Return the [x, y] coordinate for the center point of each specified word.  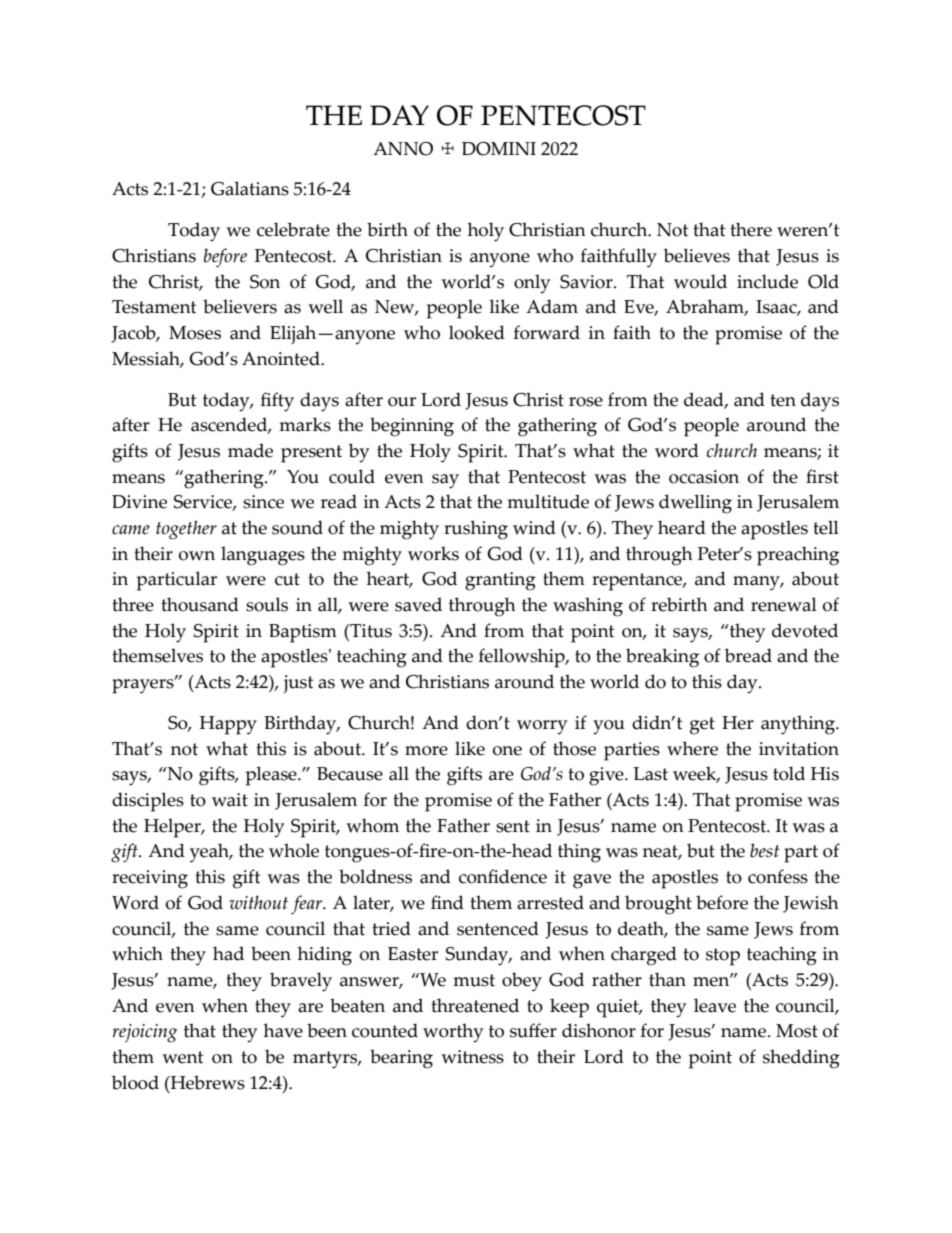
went [182, 1057]
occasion [704, 477]
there [751, 229]
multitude [548, 501]
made [250, 450]
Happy [228, 725]
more [426, 751]
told [789, 773]
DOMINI [499, 149]
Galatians [250, 188]
